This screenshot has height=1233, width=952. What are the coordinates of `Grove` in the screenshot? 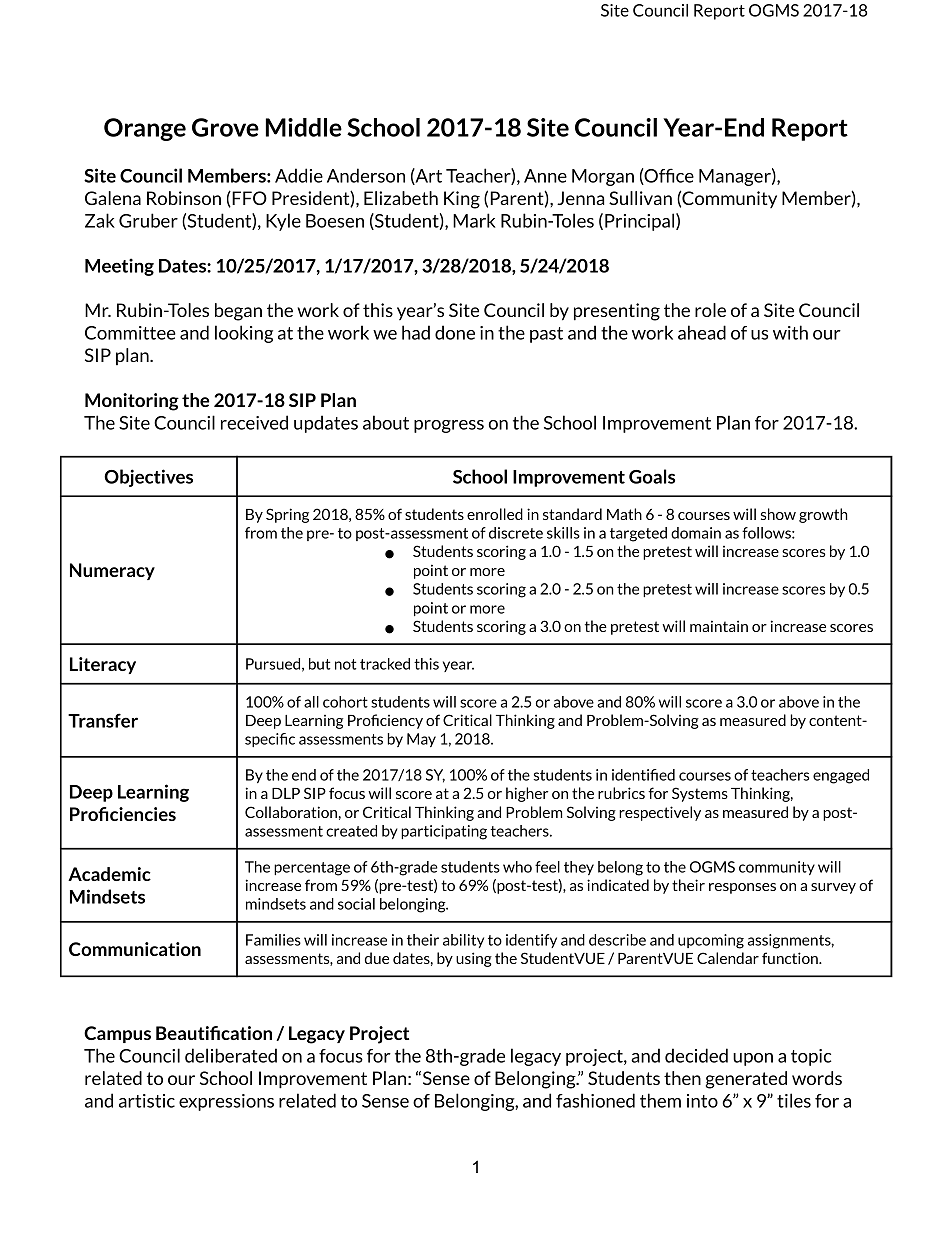 It's located at (225, 127).
